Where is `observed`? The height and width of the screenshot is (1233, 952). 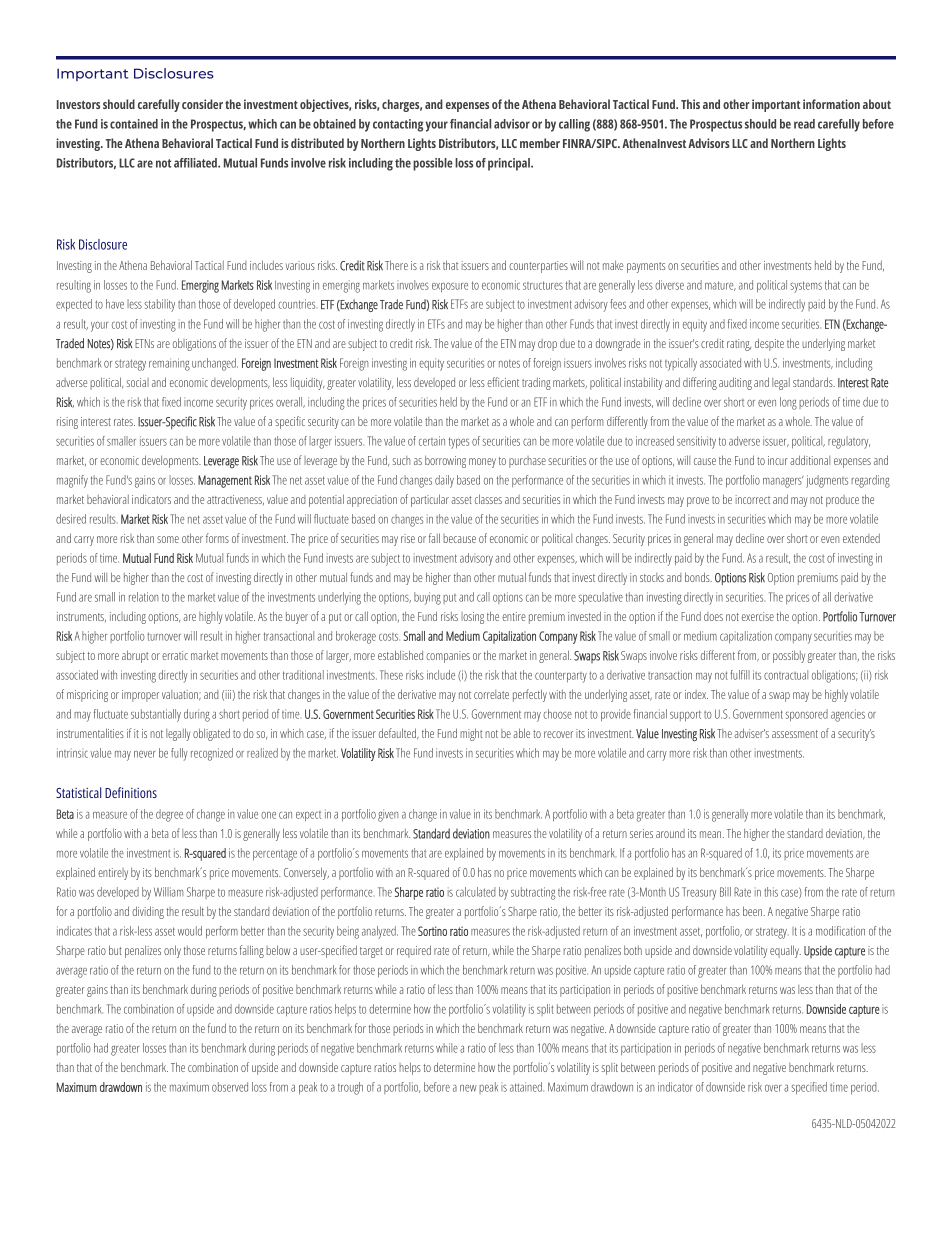
observed is located at coordinates (230, 1087).
